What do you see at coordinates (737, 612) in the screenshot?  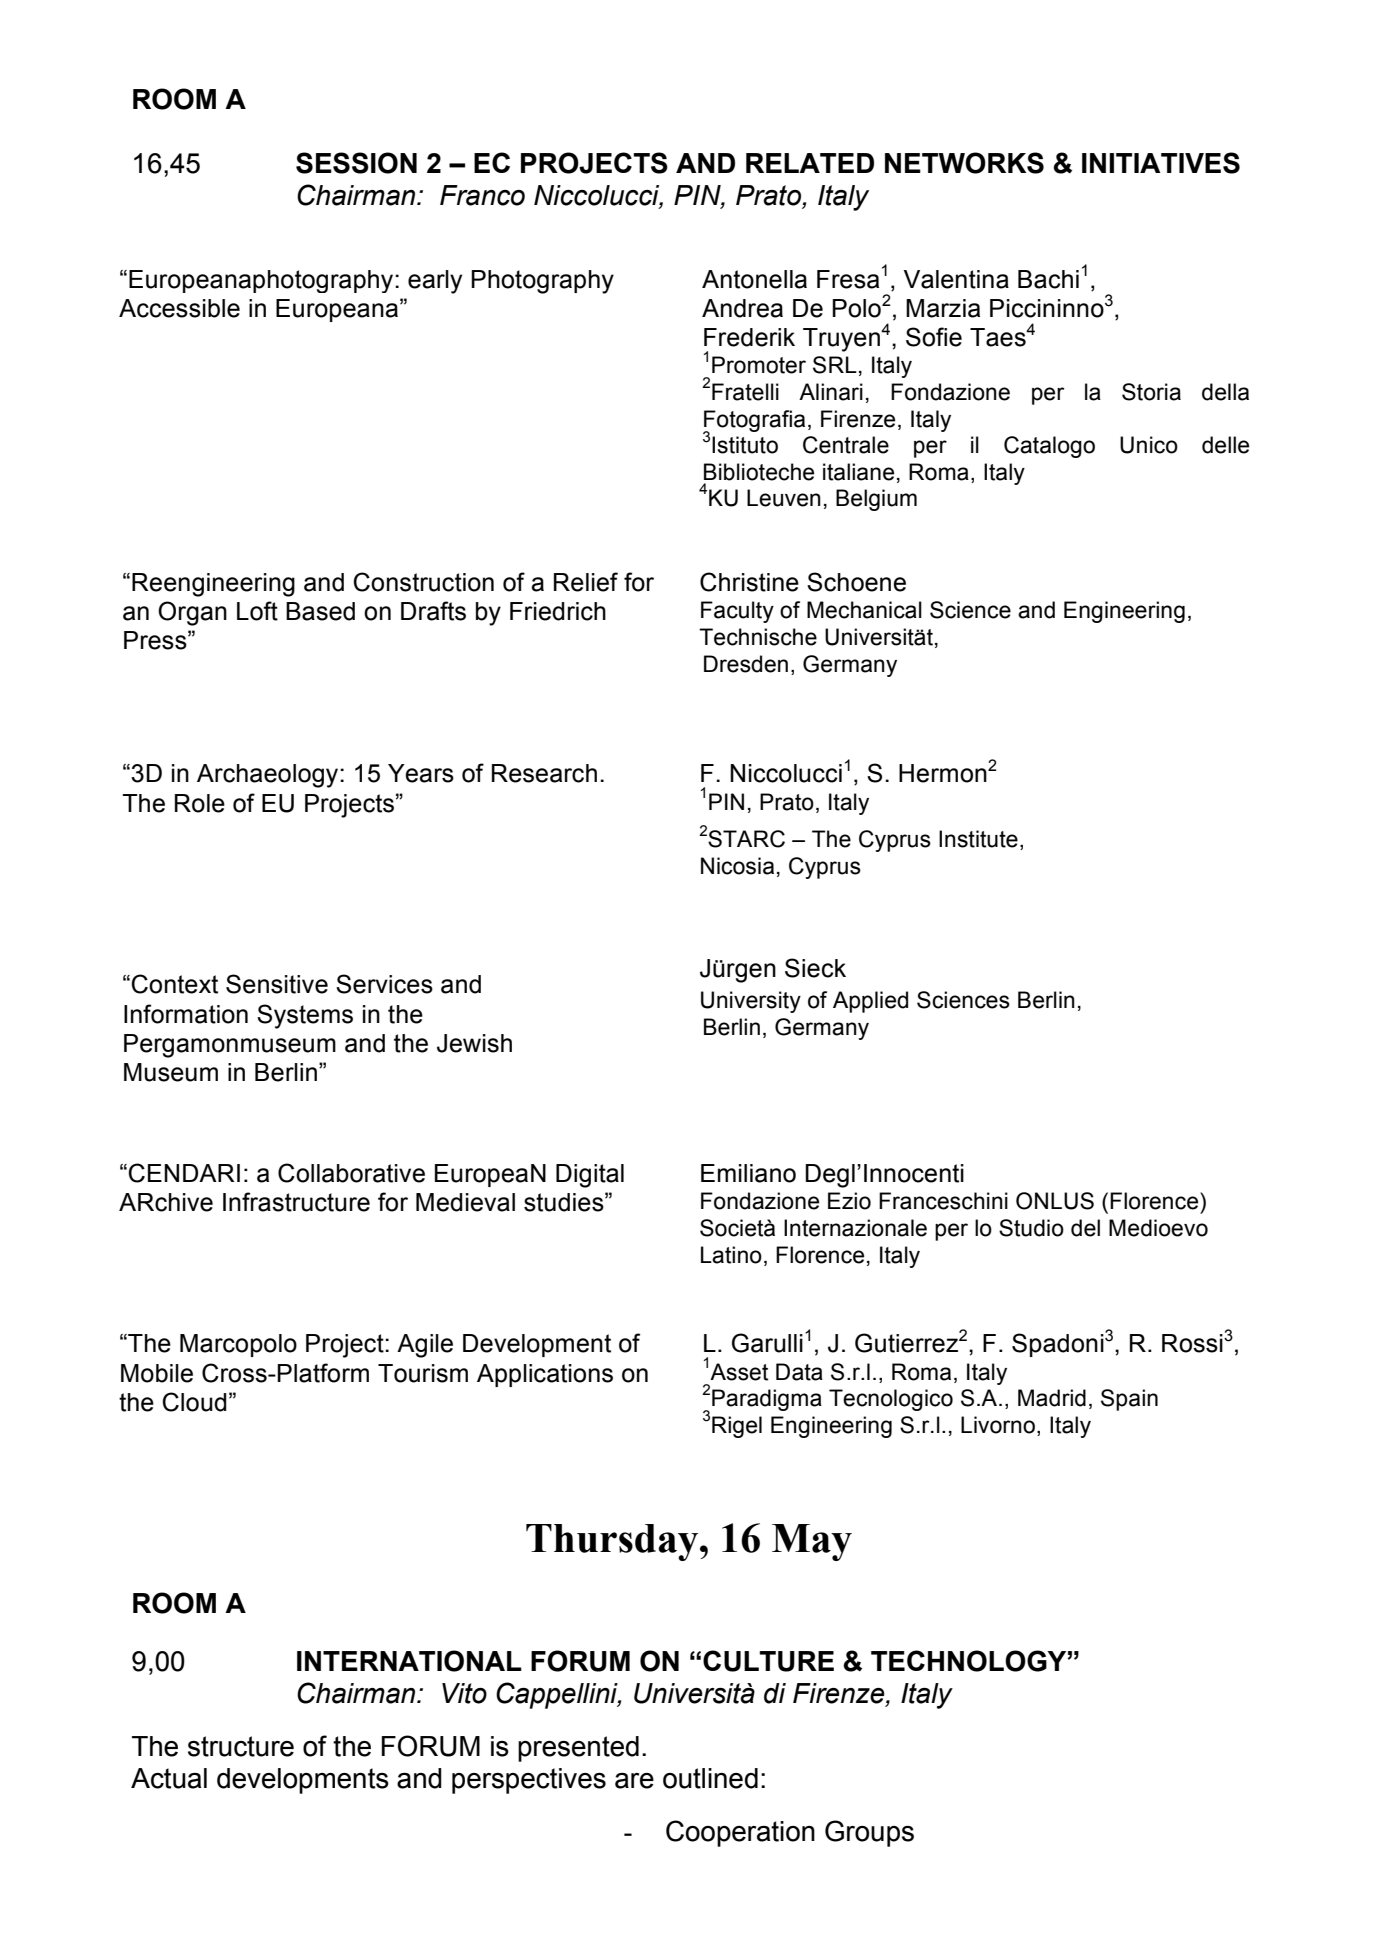 I see `Faculty` at bounding box center [737, 612].
